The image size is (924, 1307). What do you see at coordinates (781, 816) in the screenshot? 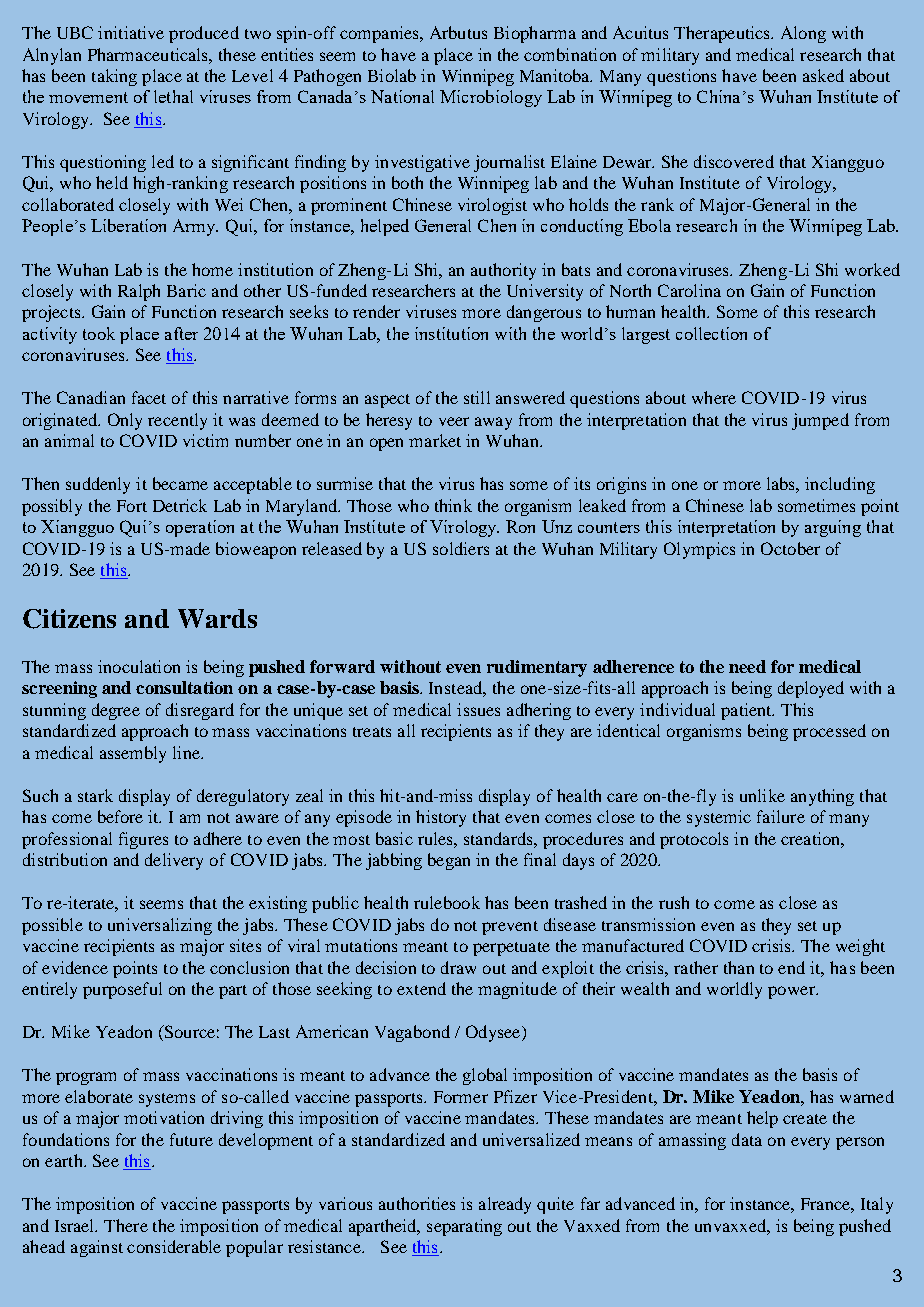
I see `failure` at bounding box center [781, 816].
